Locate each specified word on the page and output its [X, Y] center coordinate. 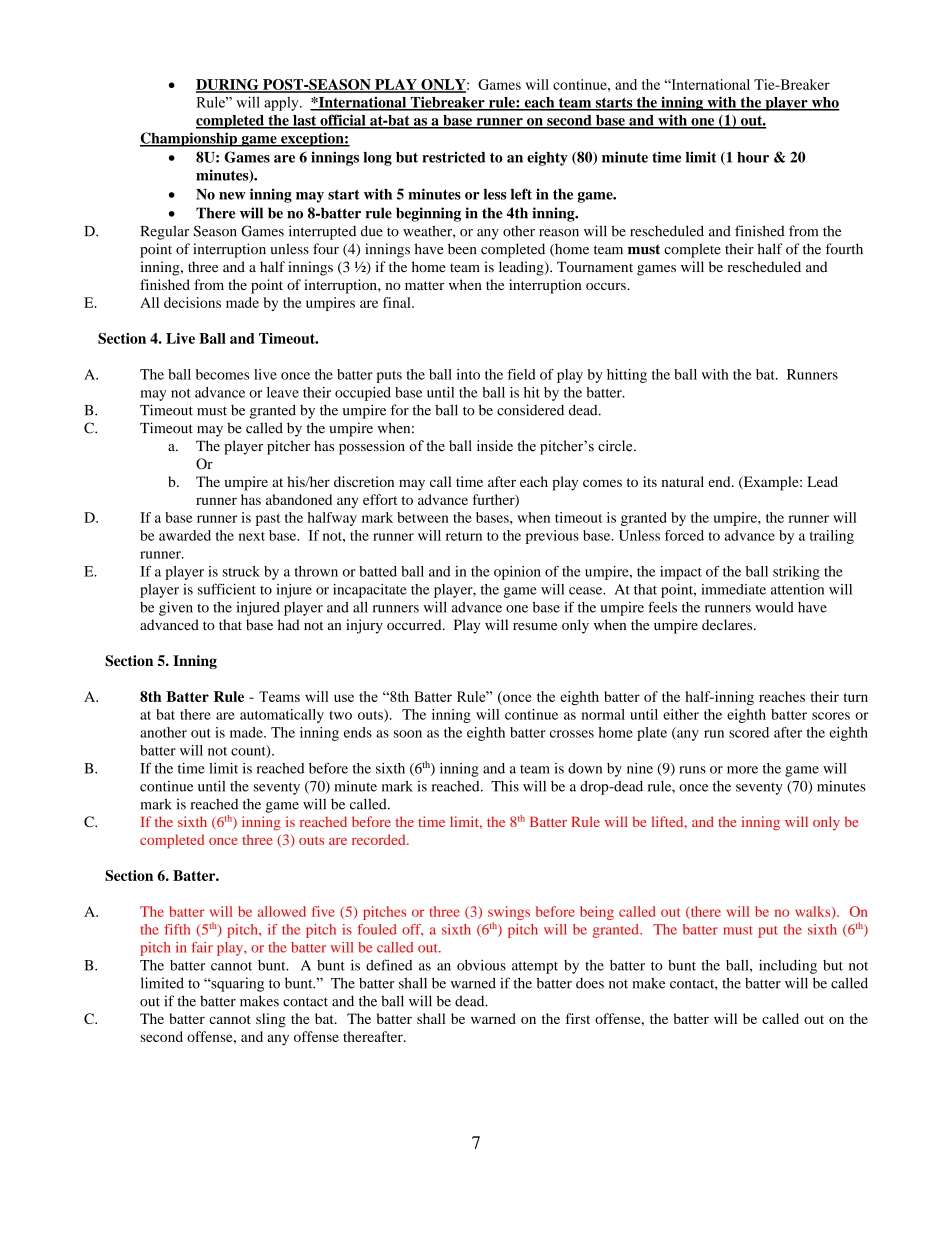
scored [749, 732]
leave [283, 392]
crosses [572, 734]
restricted [454, 157]
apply [282, 104]
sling [271, 1020]
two [341, 715]
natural [683, 481]
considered [530, 410]
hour [753, 157]
